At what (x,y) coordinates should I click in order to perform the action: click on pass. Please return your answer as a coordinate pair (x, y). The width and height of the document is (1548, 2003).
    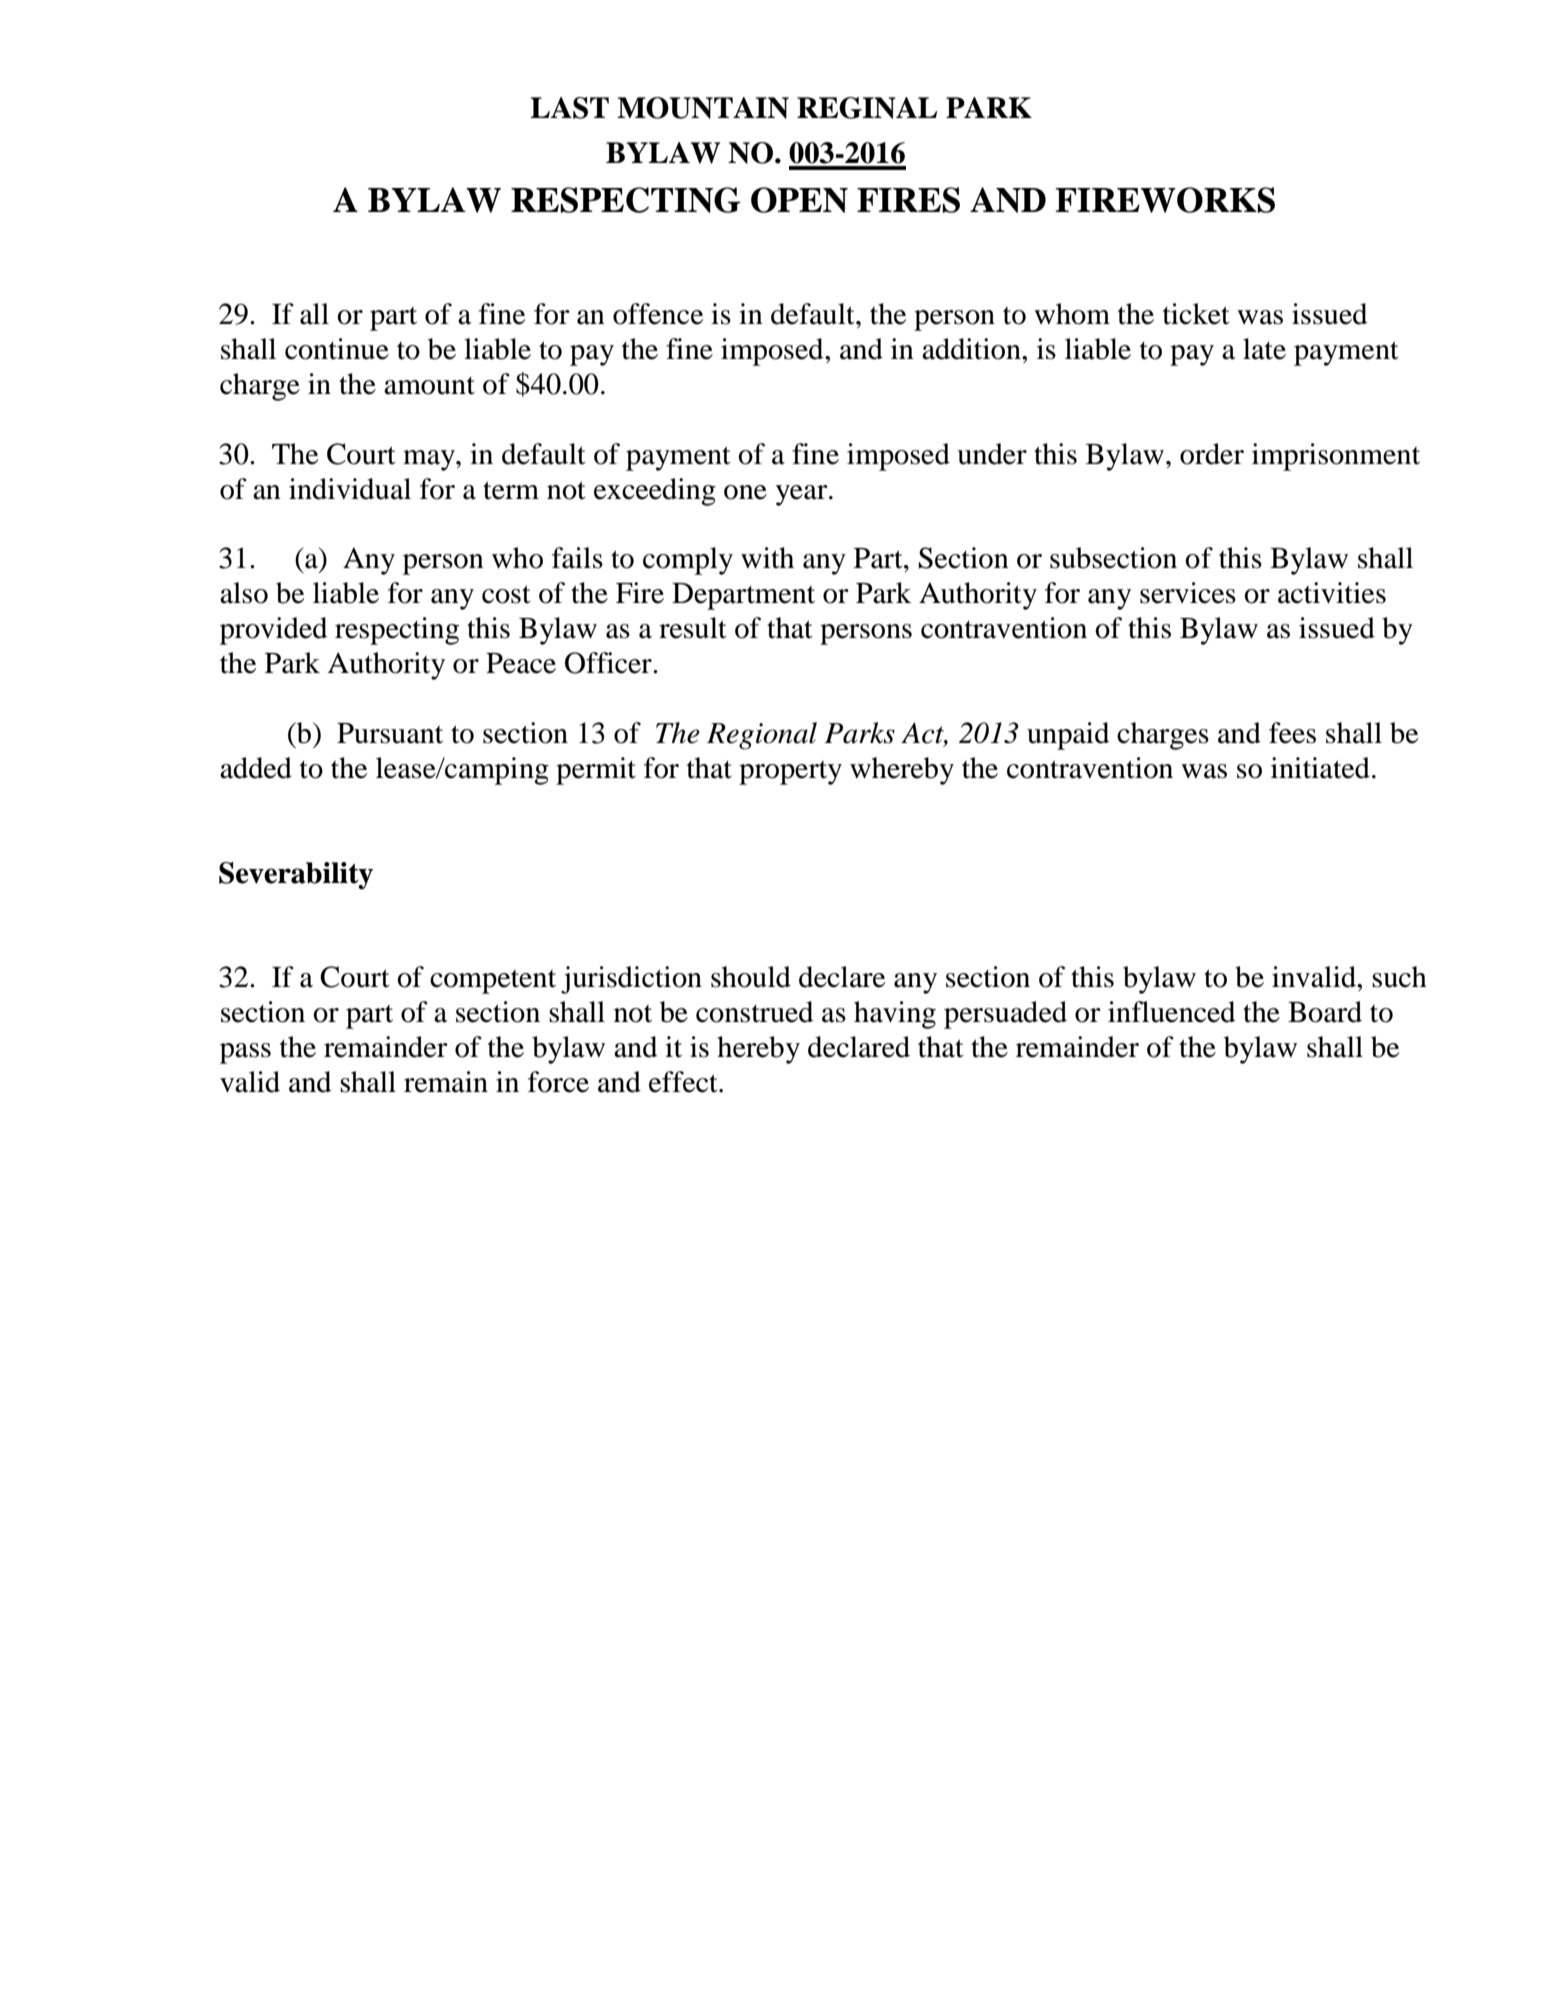
    Looking at the image, I should click on (245, 1053).
